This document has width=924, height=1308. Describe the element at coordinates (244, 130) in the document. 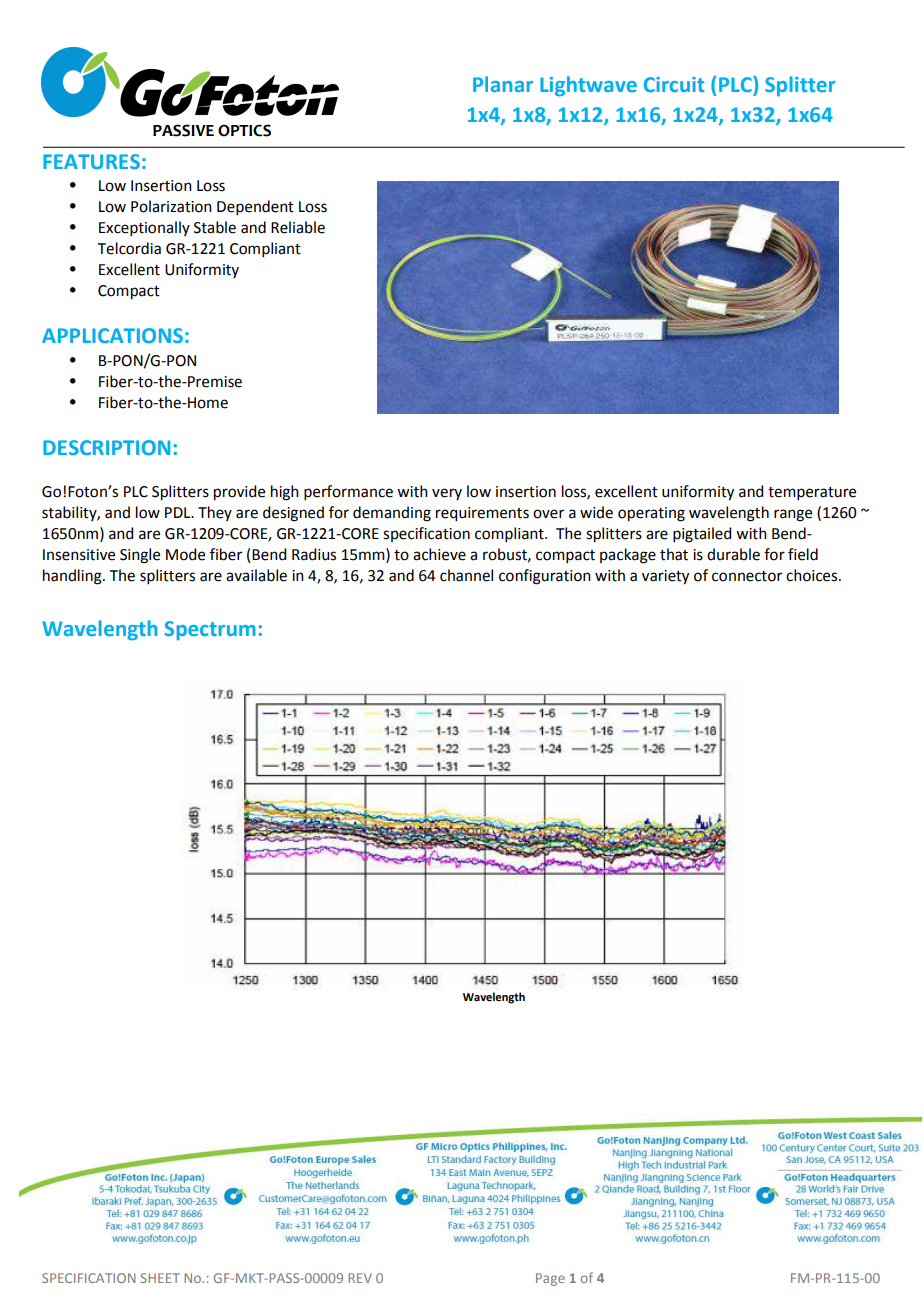

I see `OPTICS` at that location.
